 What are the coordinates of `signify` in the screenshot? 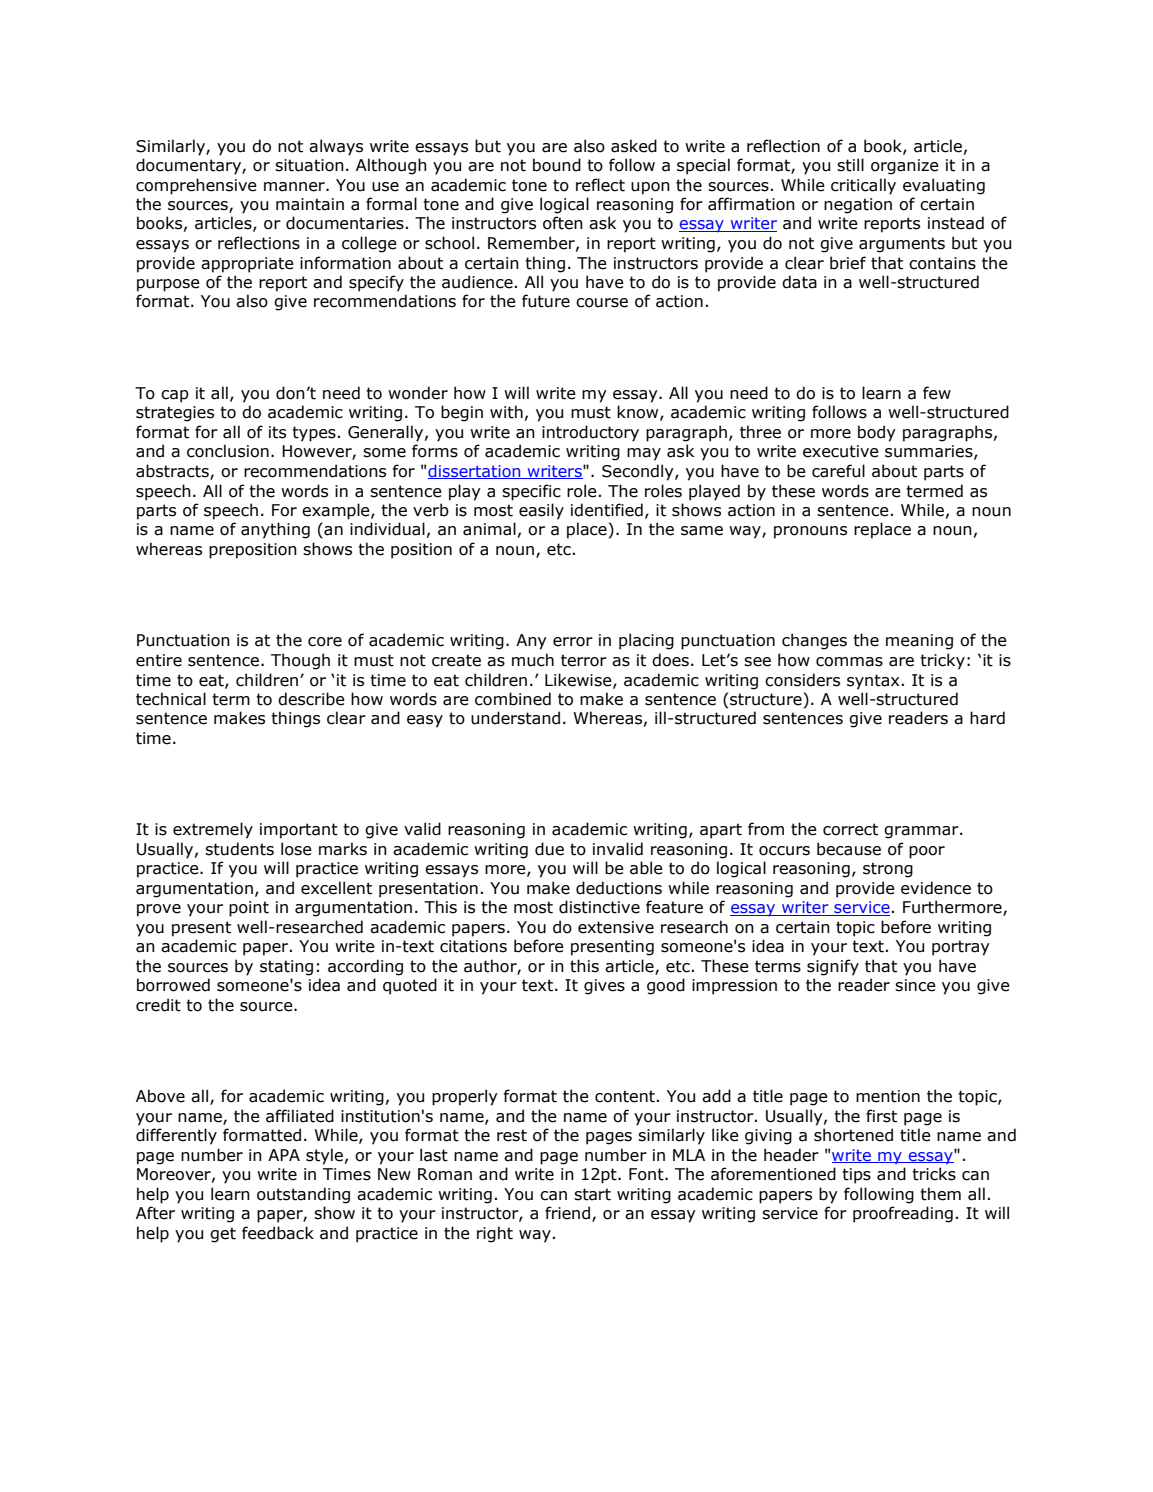 It's located at (833, 967).
